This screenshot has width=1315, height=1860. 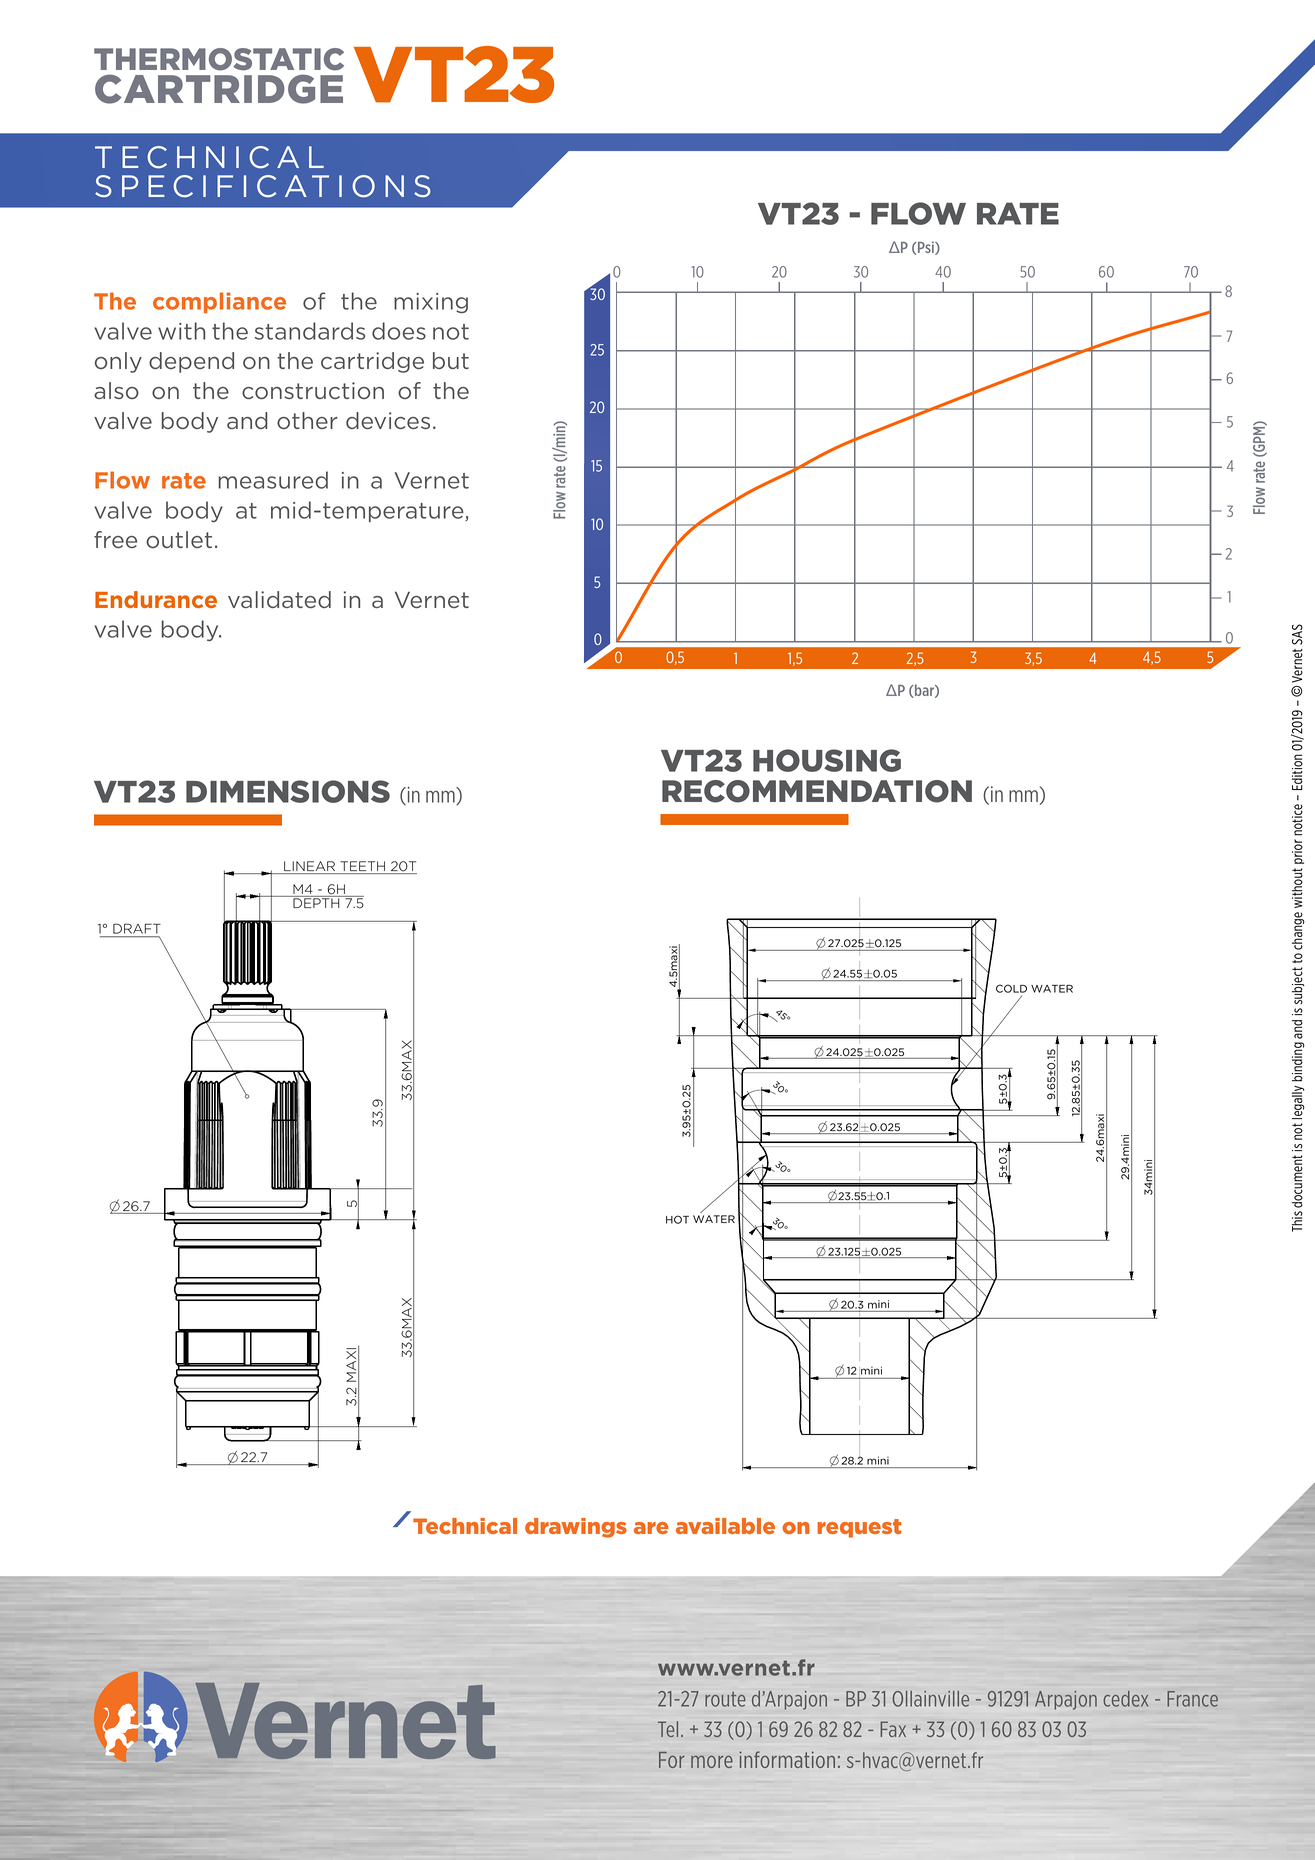 What do you see at coordinates (191, 362) in the screenshot?
I see `depend` at bounding box center [191, 362].
